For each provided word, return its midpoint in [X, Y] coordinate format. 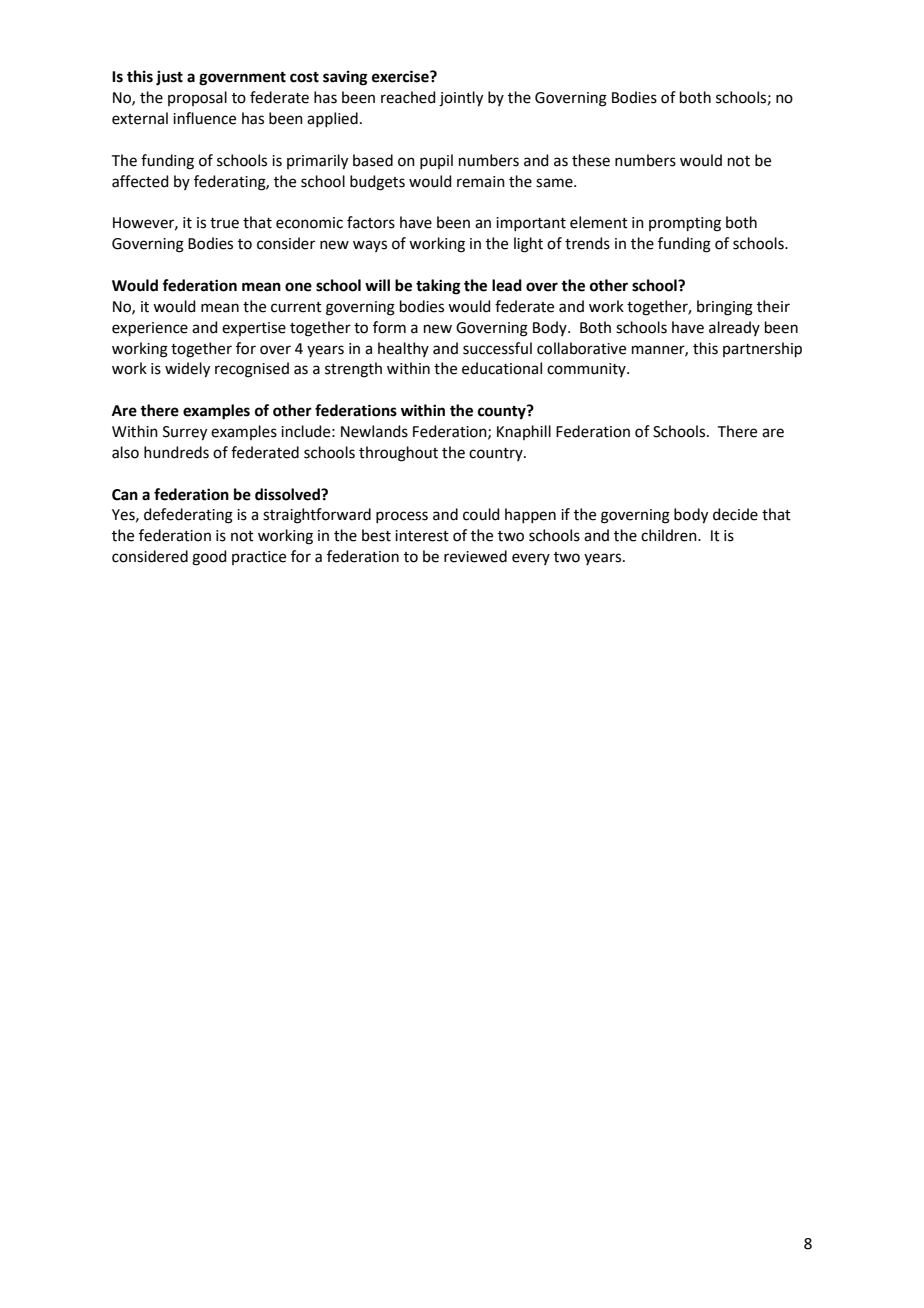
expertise [254, 329]
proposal [197, 98]
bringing [725, 308]
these [591, 160]
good [209, 558]
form [389, 327]
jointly [461, 99]
